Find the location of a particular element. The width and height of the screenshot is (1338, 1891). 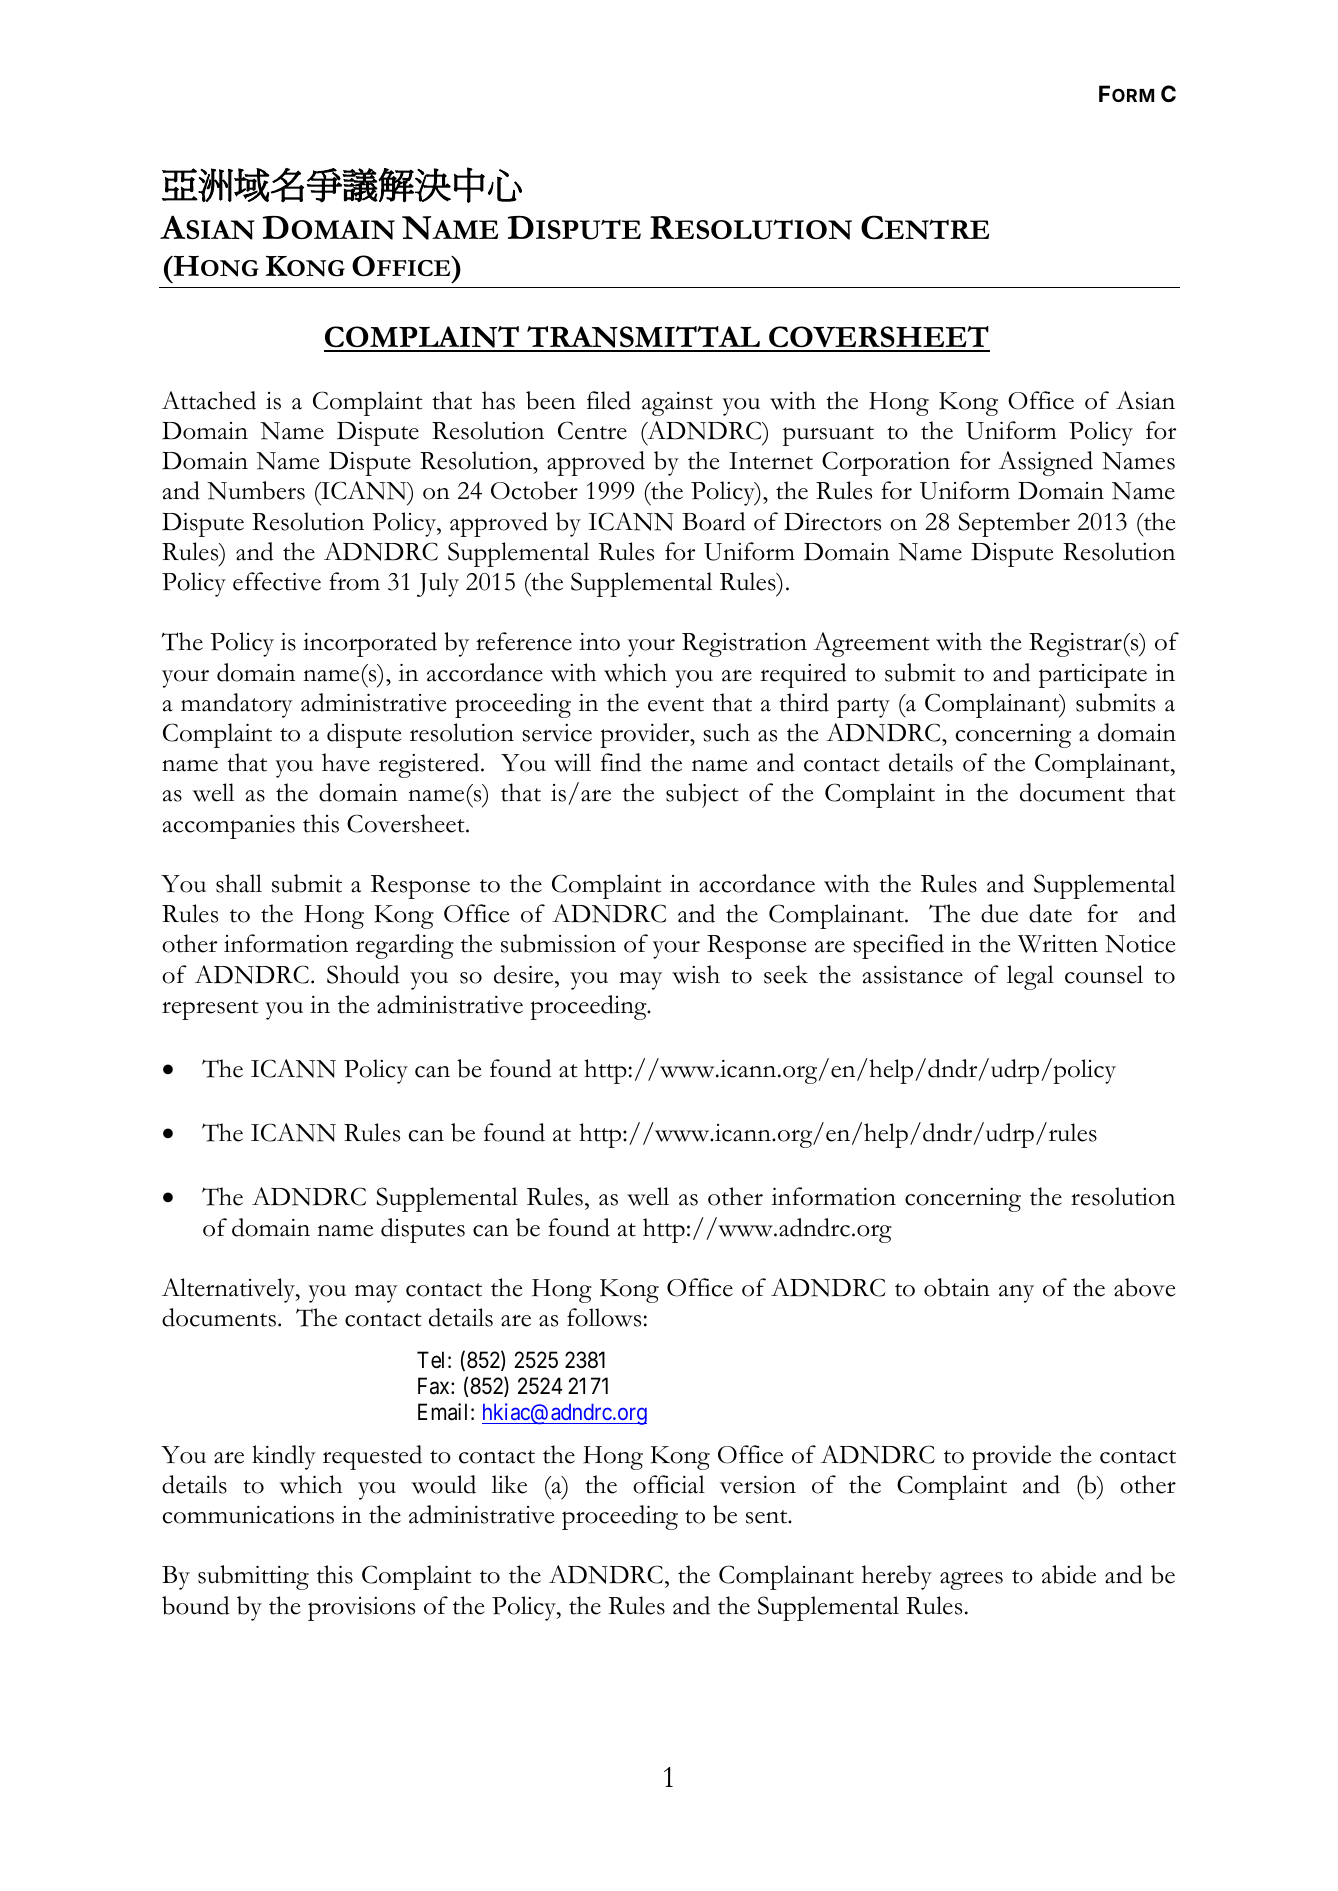

Numbers is located at coordinates (256, 490).
